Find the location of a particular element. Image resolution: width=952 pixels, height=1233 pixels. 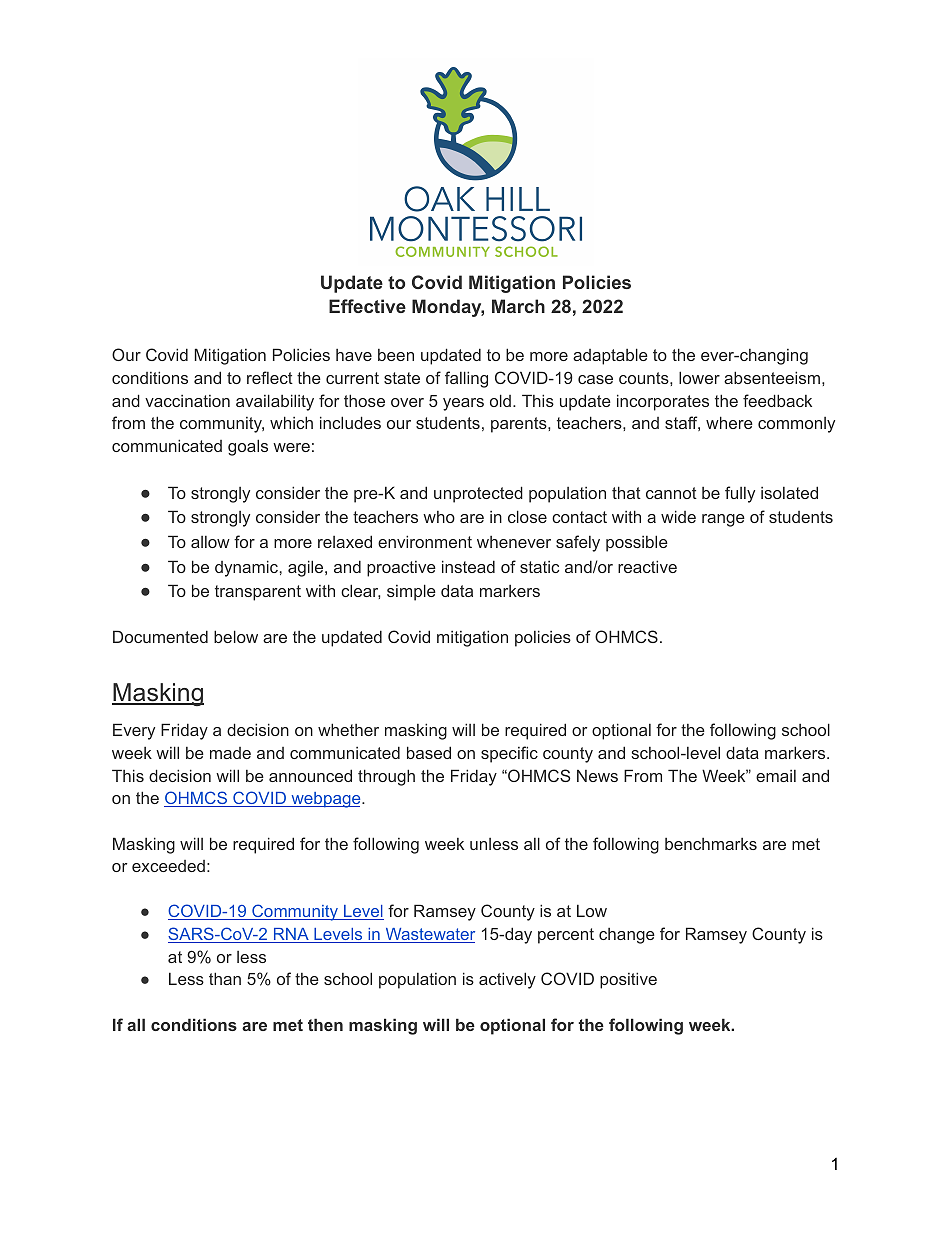

than is located at coordinates (225, 978).
